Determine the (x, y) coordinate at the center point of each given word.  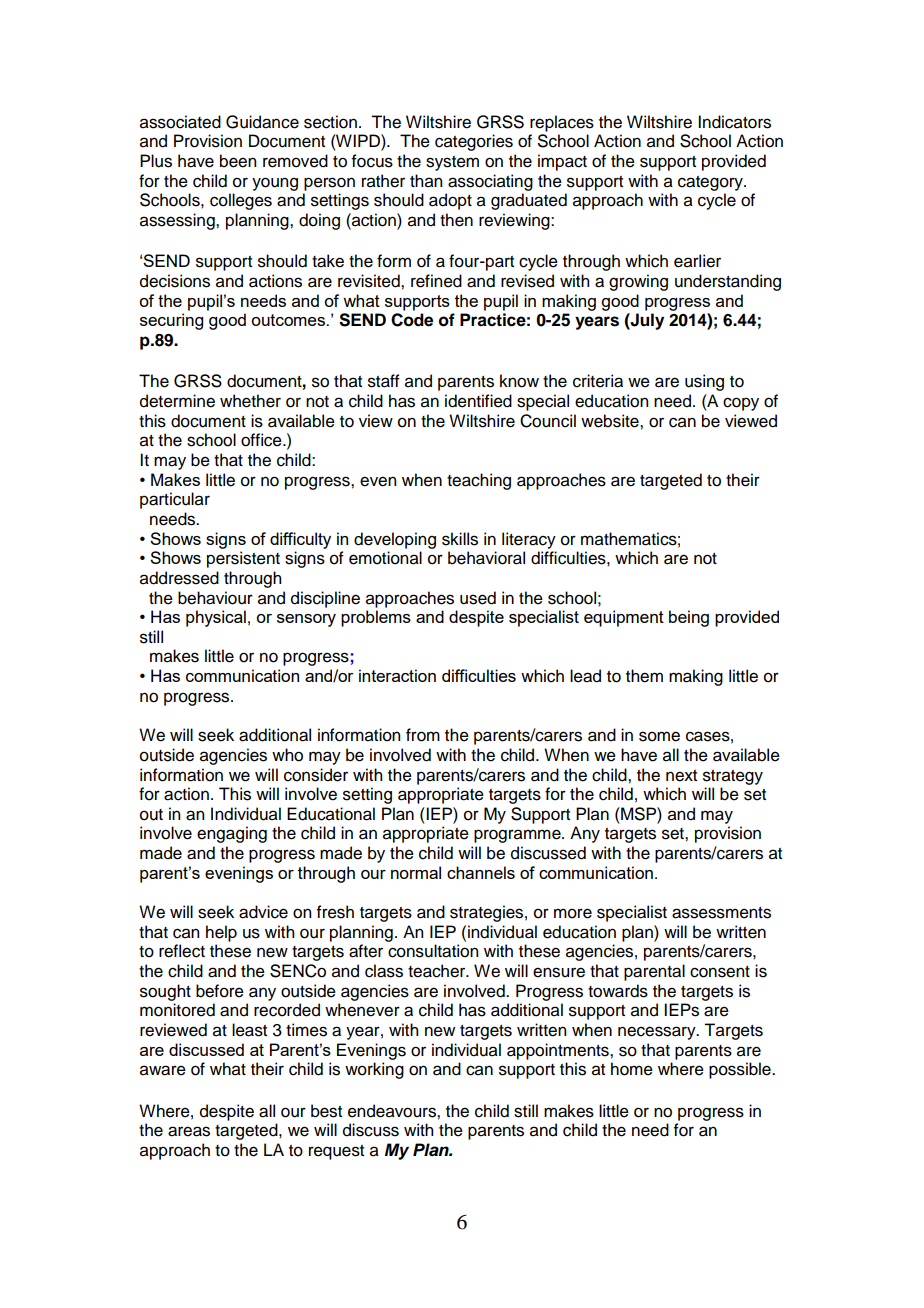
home (632, 1069)
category (711, 183)
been (238, 161)
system (452, 163)
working (374, 1070)
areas (189, 1131)
